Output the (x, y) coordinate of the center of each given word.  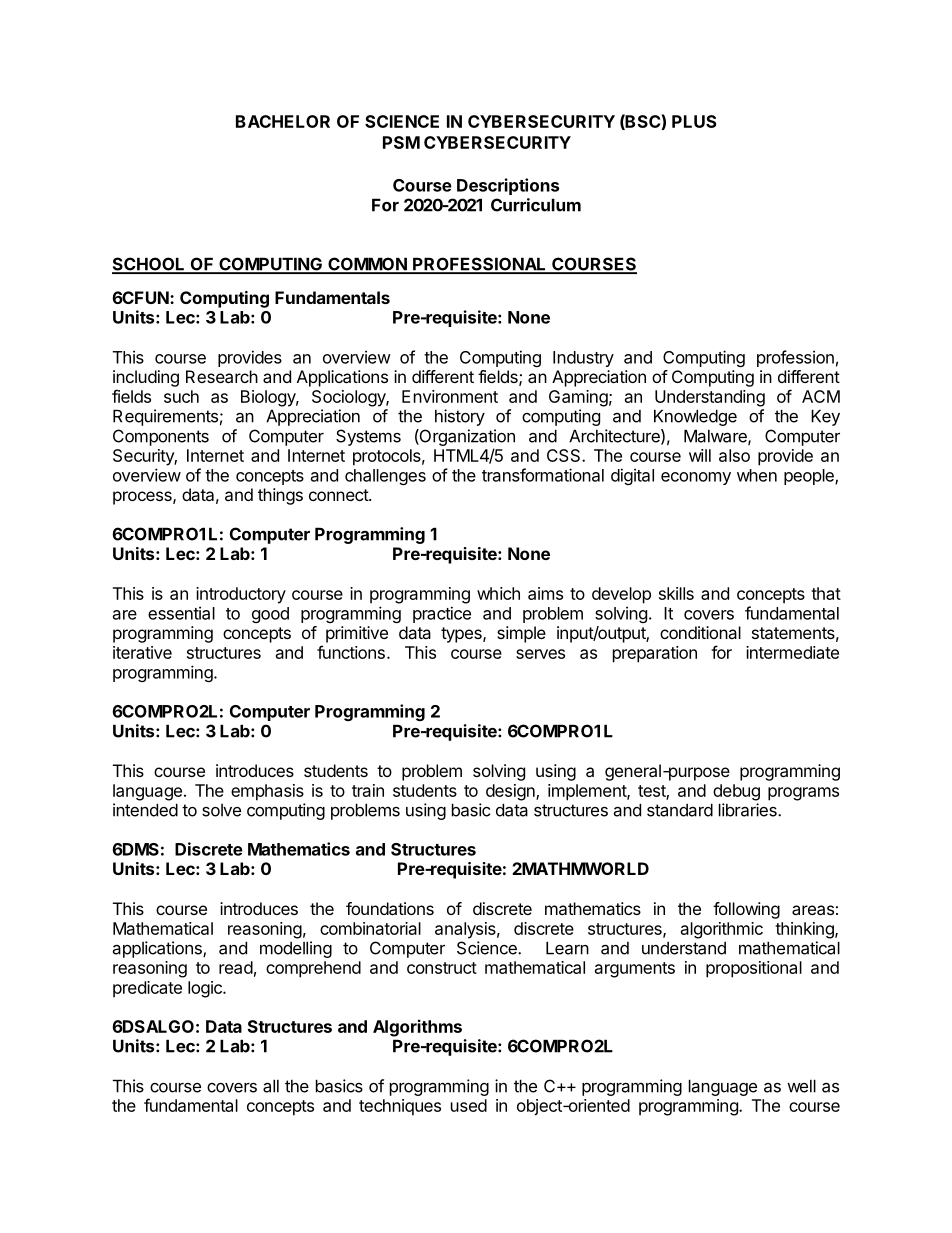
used (469, 1105)
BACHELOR (283, 121)
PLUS (694, 121)
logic (206, 989)
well (801, 1086)
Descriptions (508, 186)
